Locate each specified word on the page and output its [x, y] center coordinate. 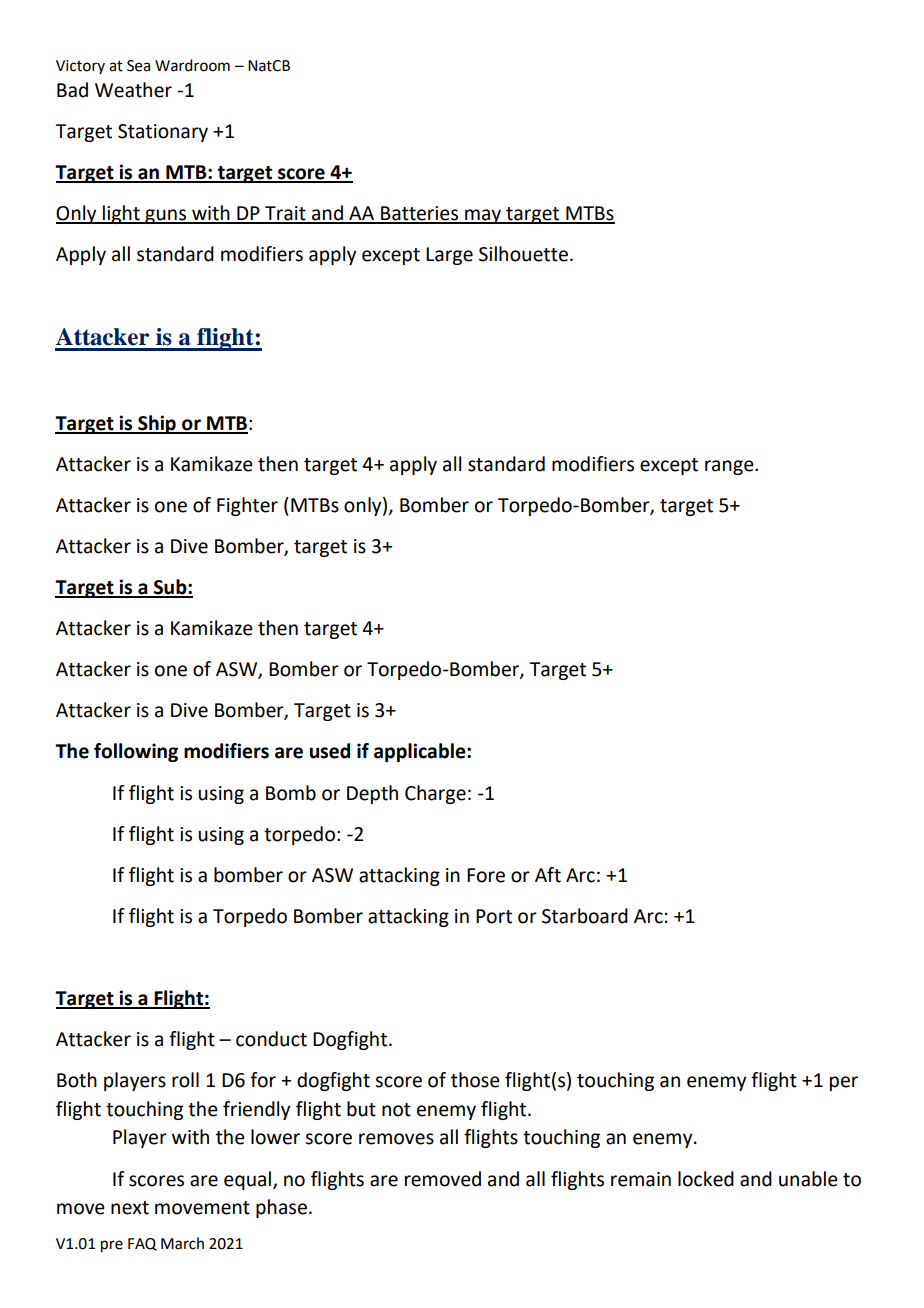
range [730, 467]
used [330, 751]
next [130, 1208]
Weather [133, 90]
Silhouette [523, 254]
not [396, 1110]
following [136, 752]
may [483, 216]
